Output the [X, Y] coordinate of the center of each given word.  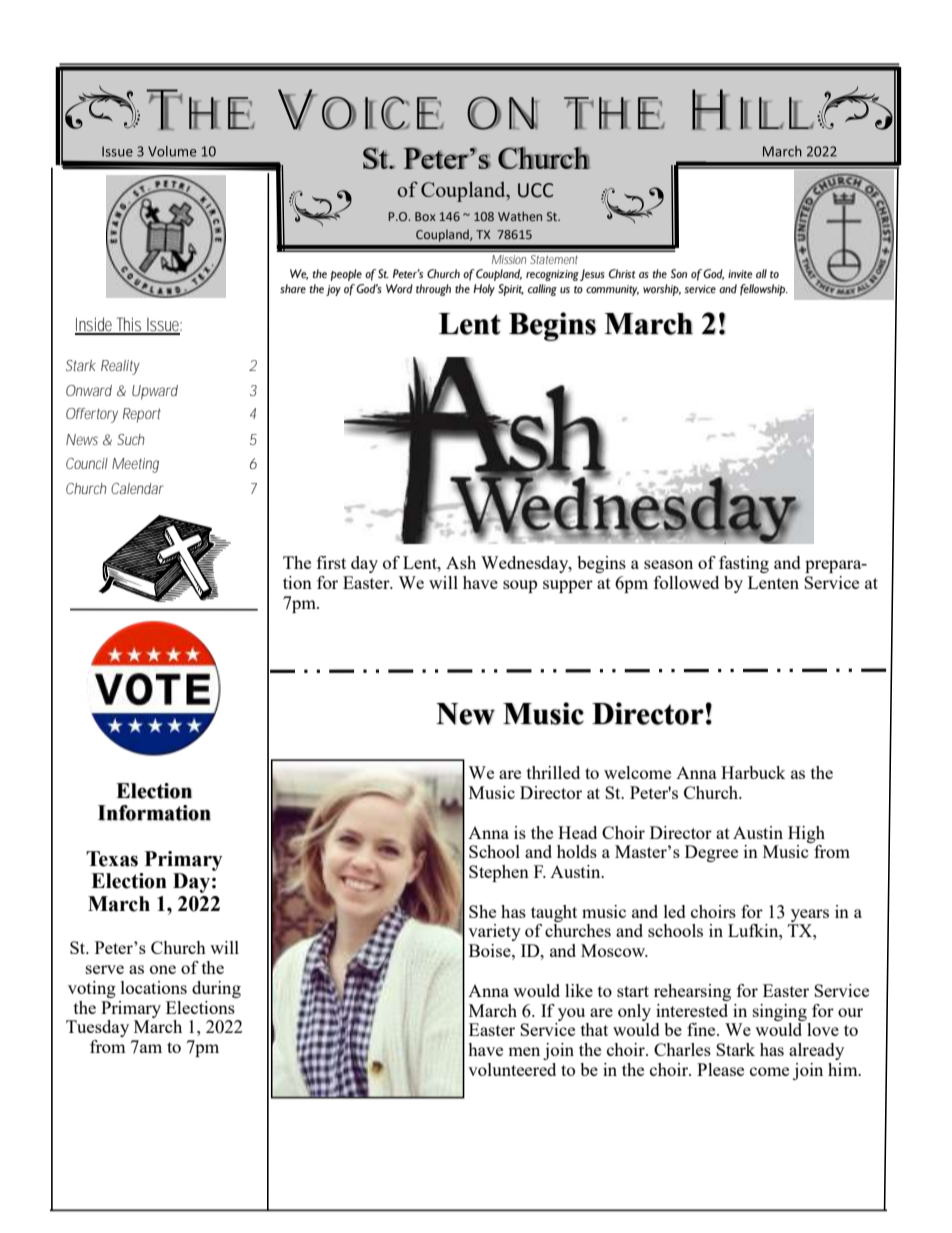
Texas [112, 859]
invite [740, 274]
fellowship [764, 290]
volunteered [512, 1069]
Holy [484, 290]
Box [425, 216]
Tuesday [97, 1028]
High [806, 834]
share [293, 288]
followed [686, 582]
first [331, 562]
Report [142, 415]
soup [520, 586]
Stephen [499, 873]
